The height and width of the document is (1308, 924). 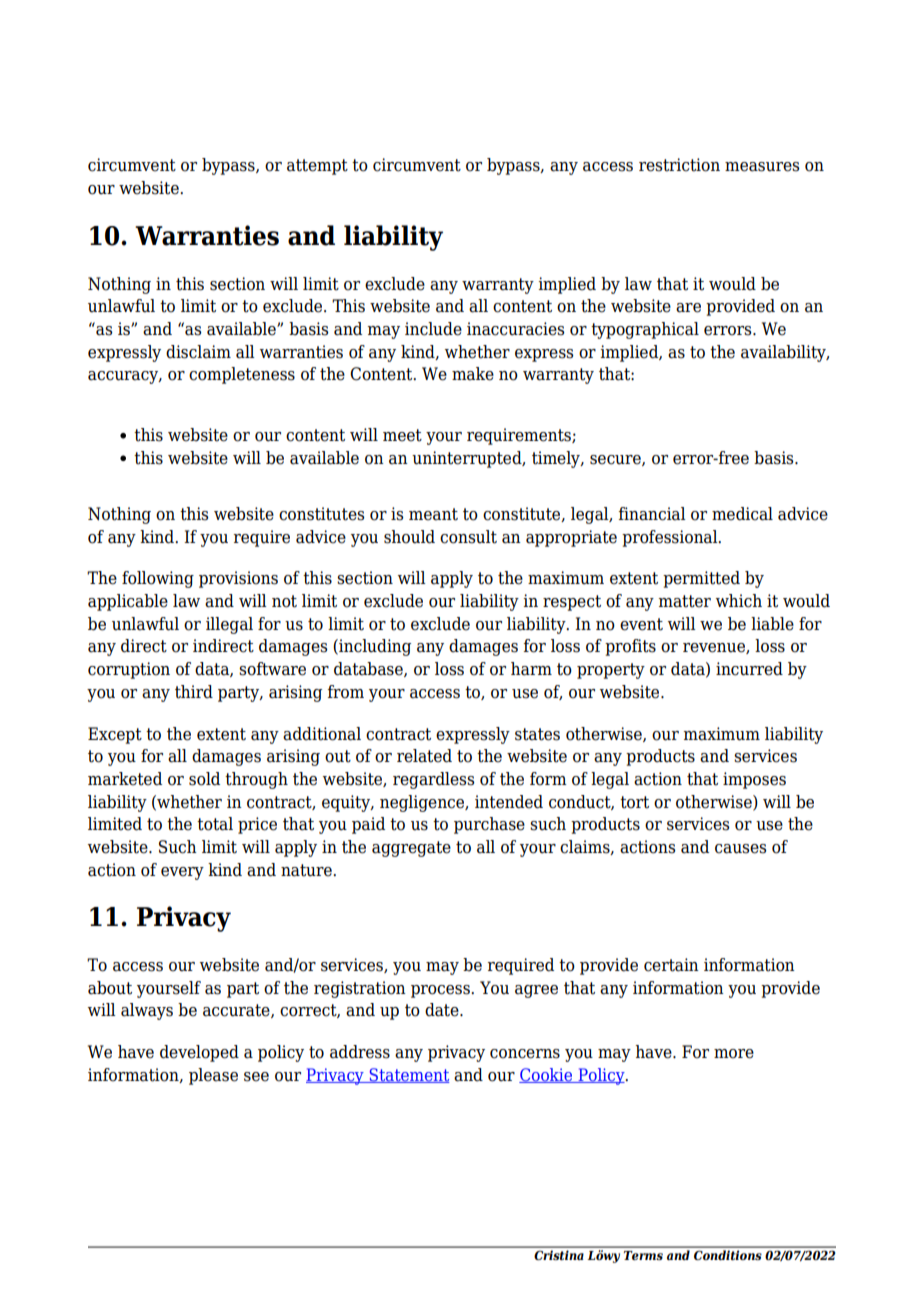 I want to click on total, so click(x=215, y=824).
